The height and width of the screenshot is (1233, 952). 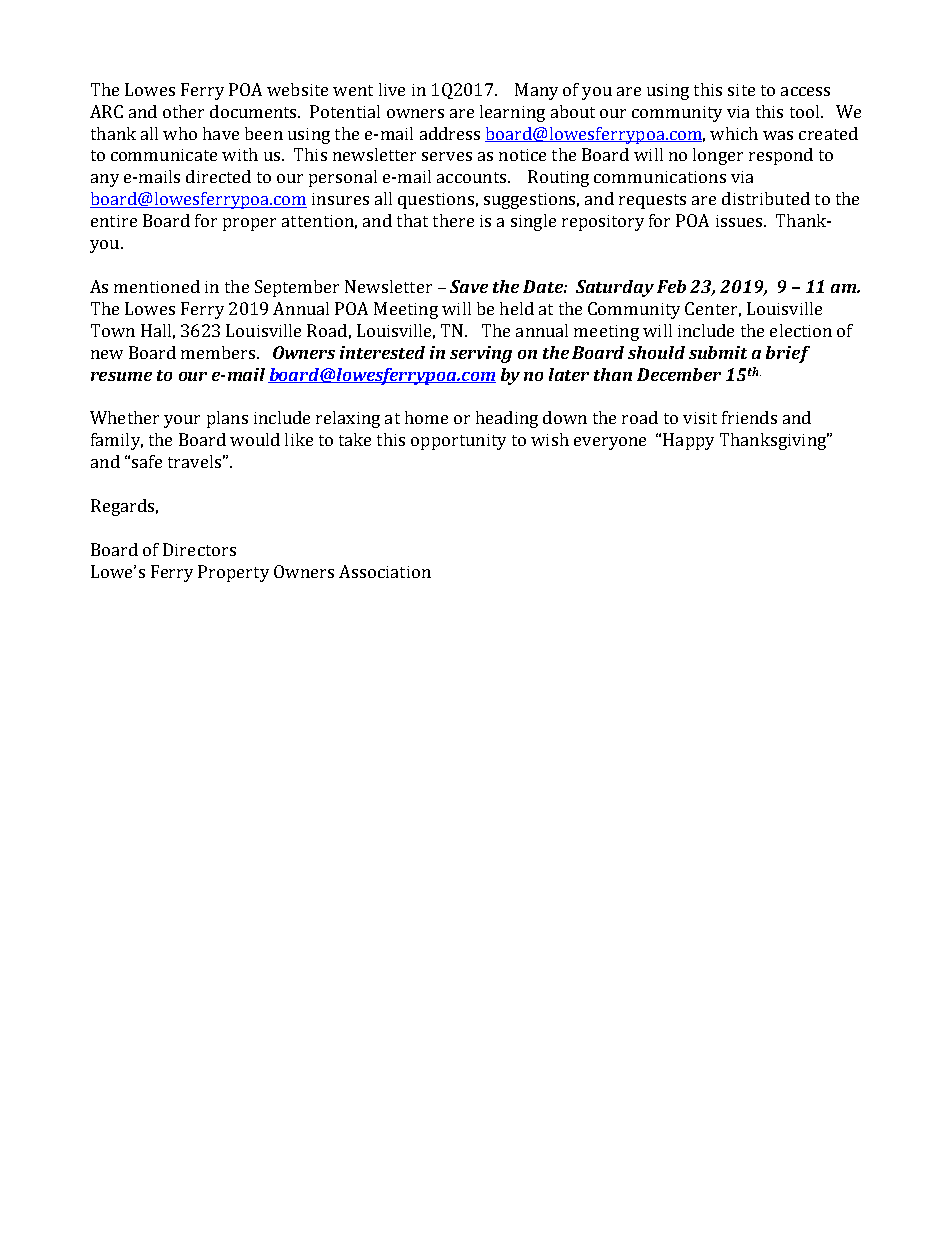 What do you see at coordinates (385, 571) in the screenshot?
I see `Association` at bounding box center [385, 571].
